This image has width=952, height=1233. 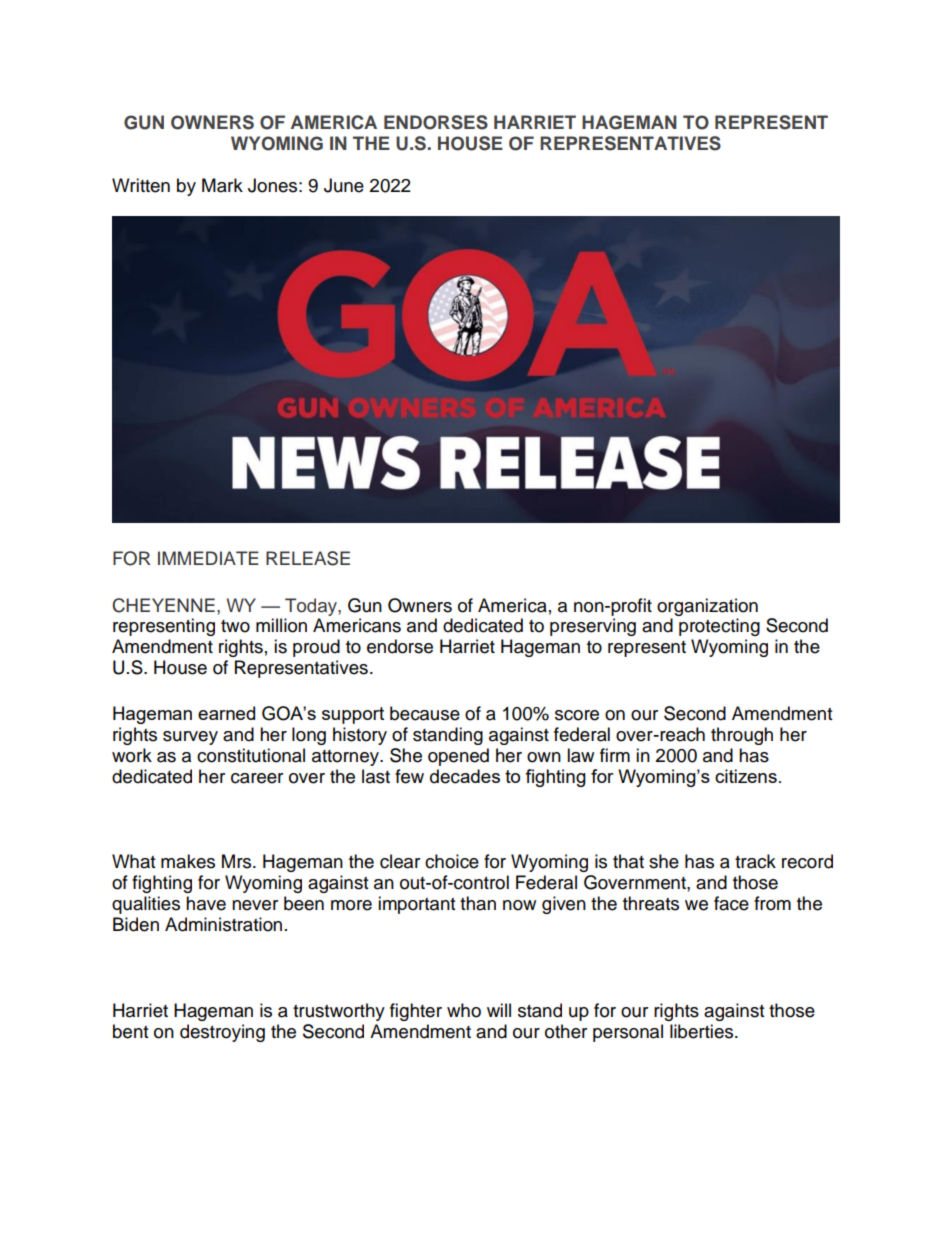 What do you see at coordinates (344, 185) in the image?
I see `June` at bounding box center [344, 185].
